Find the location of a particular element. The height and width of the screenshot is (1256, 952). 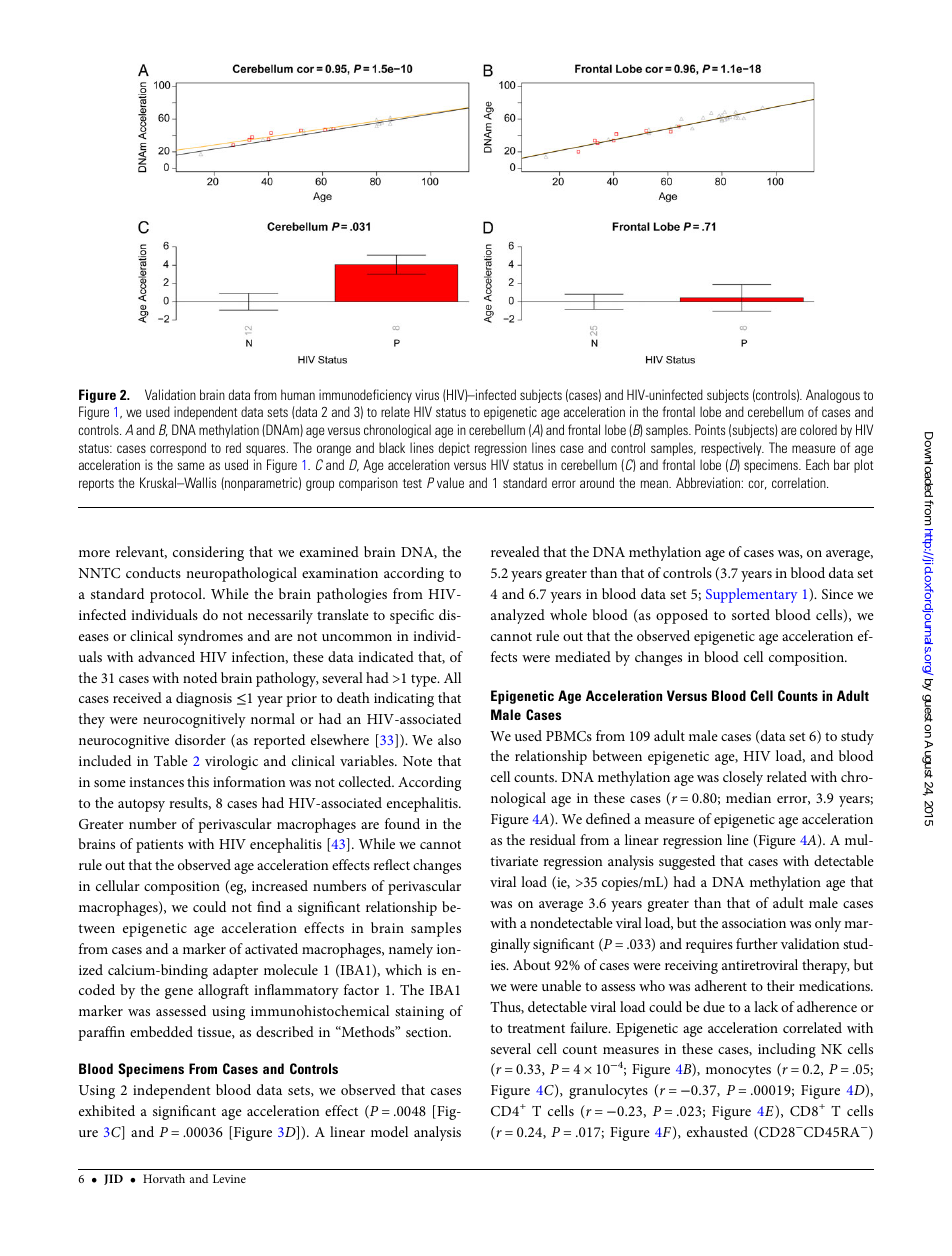

this is located at coordinates (198, 781).
